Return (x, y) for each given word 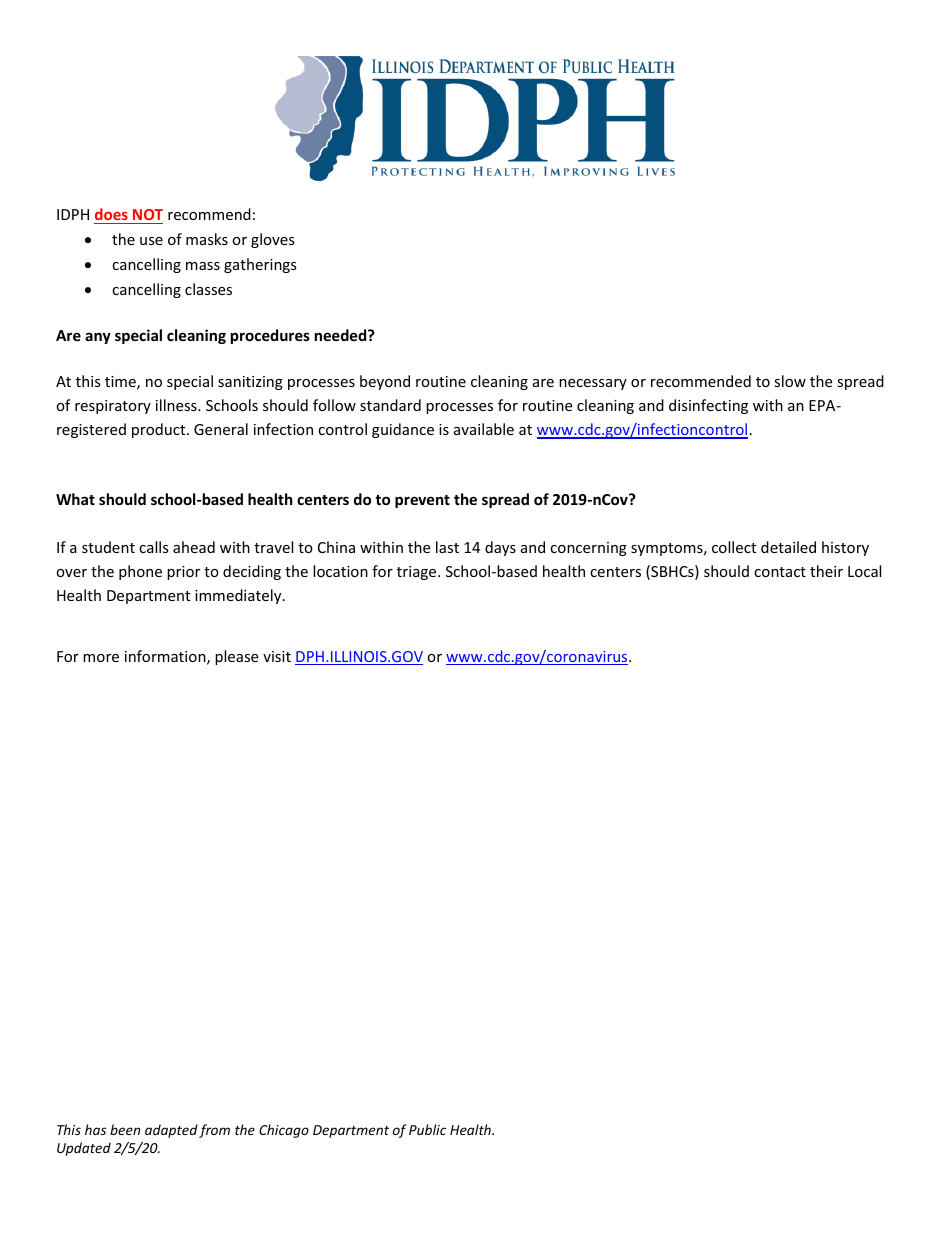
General (221, 429)
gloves (273, 240)
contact (780, 572)
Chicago (284, 1131)
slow (790, 381)
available (484, 429)
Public (427, 1129)
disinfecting (708, 406)
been (125, 1129)
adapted (171, 1131)
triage (418, 573)
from (214, 1131)
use (151, 241)
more (101, 658)
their (826, 571)
